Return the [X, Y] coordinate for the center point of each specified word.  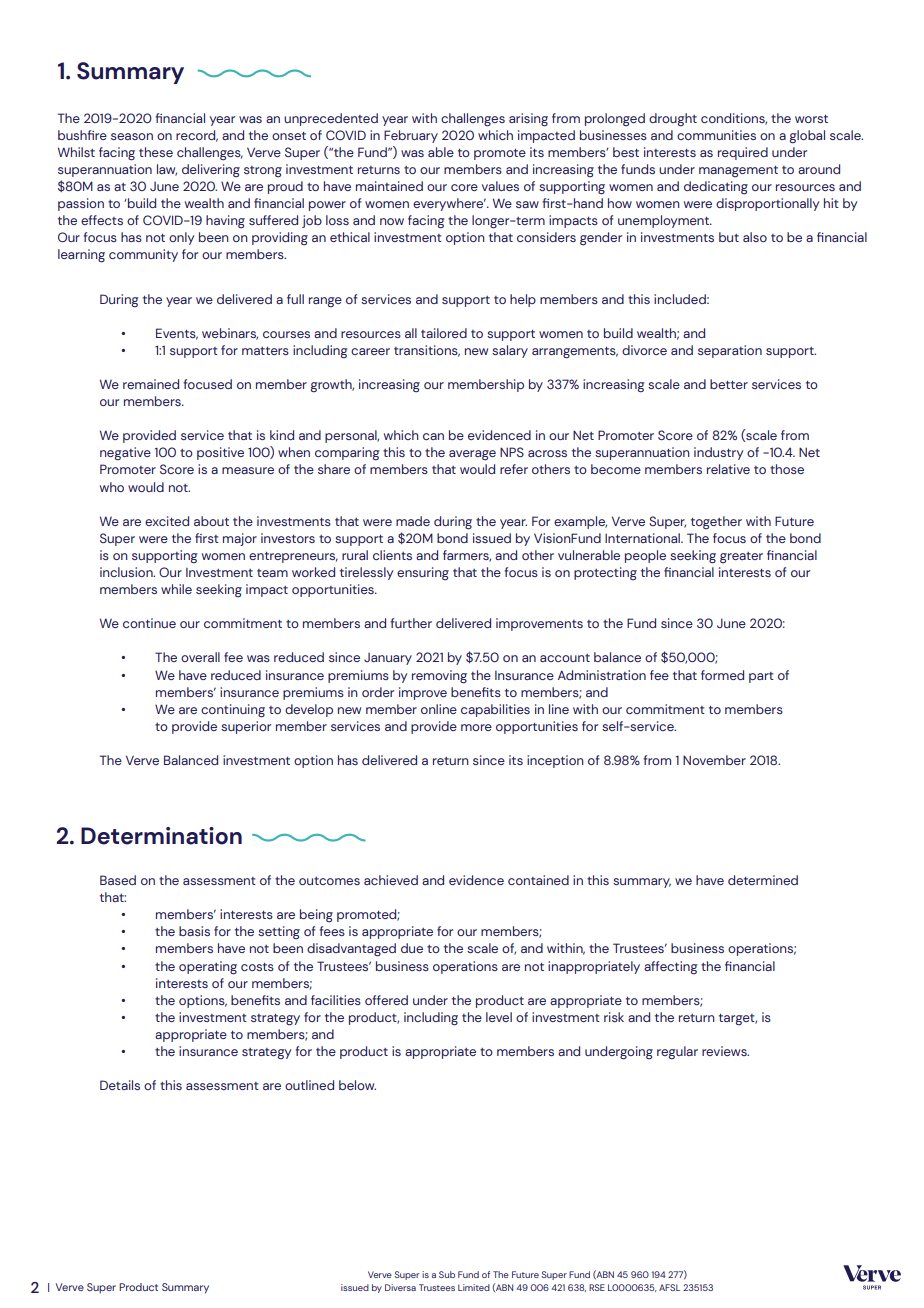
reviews [725, 1051]
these [156, 152]
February [411, 136]
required [743, 153]
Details [120, 1085]
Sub [447, 1274]
